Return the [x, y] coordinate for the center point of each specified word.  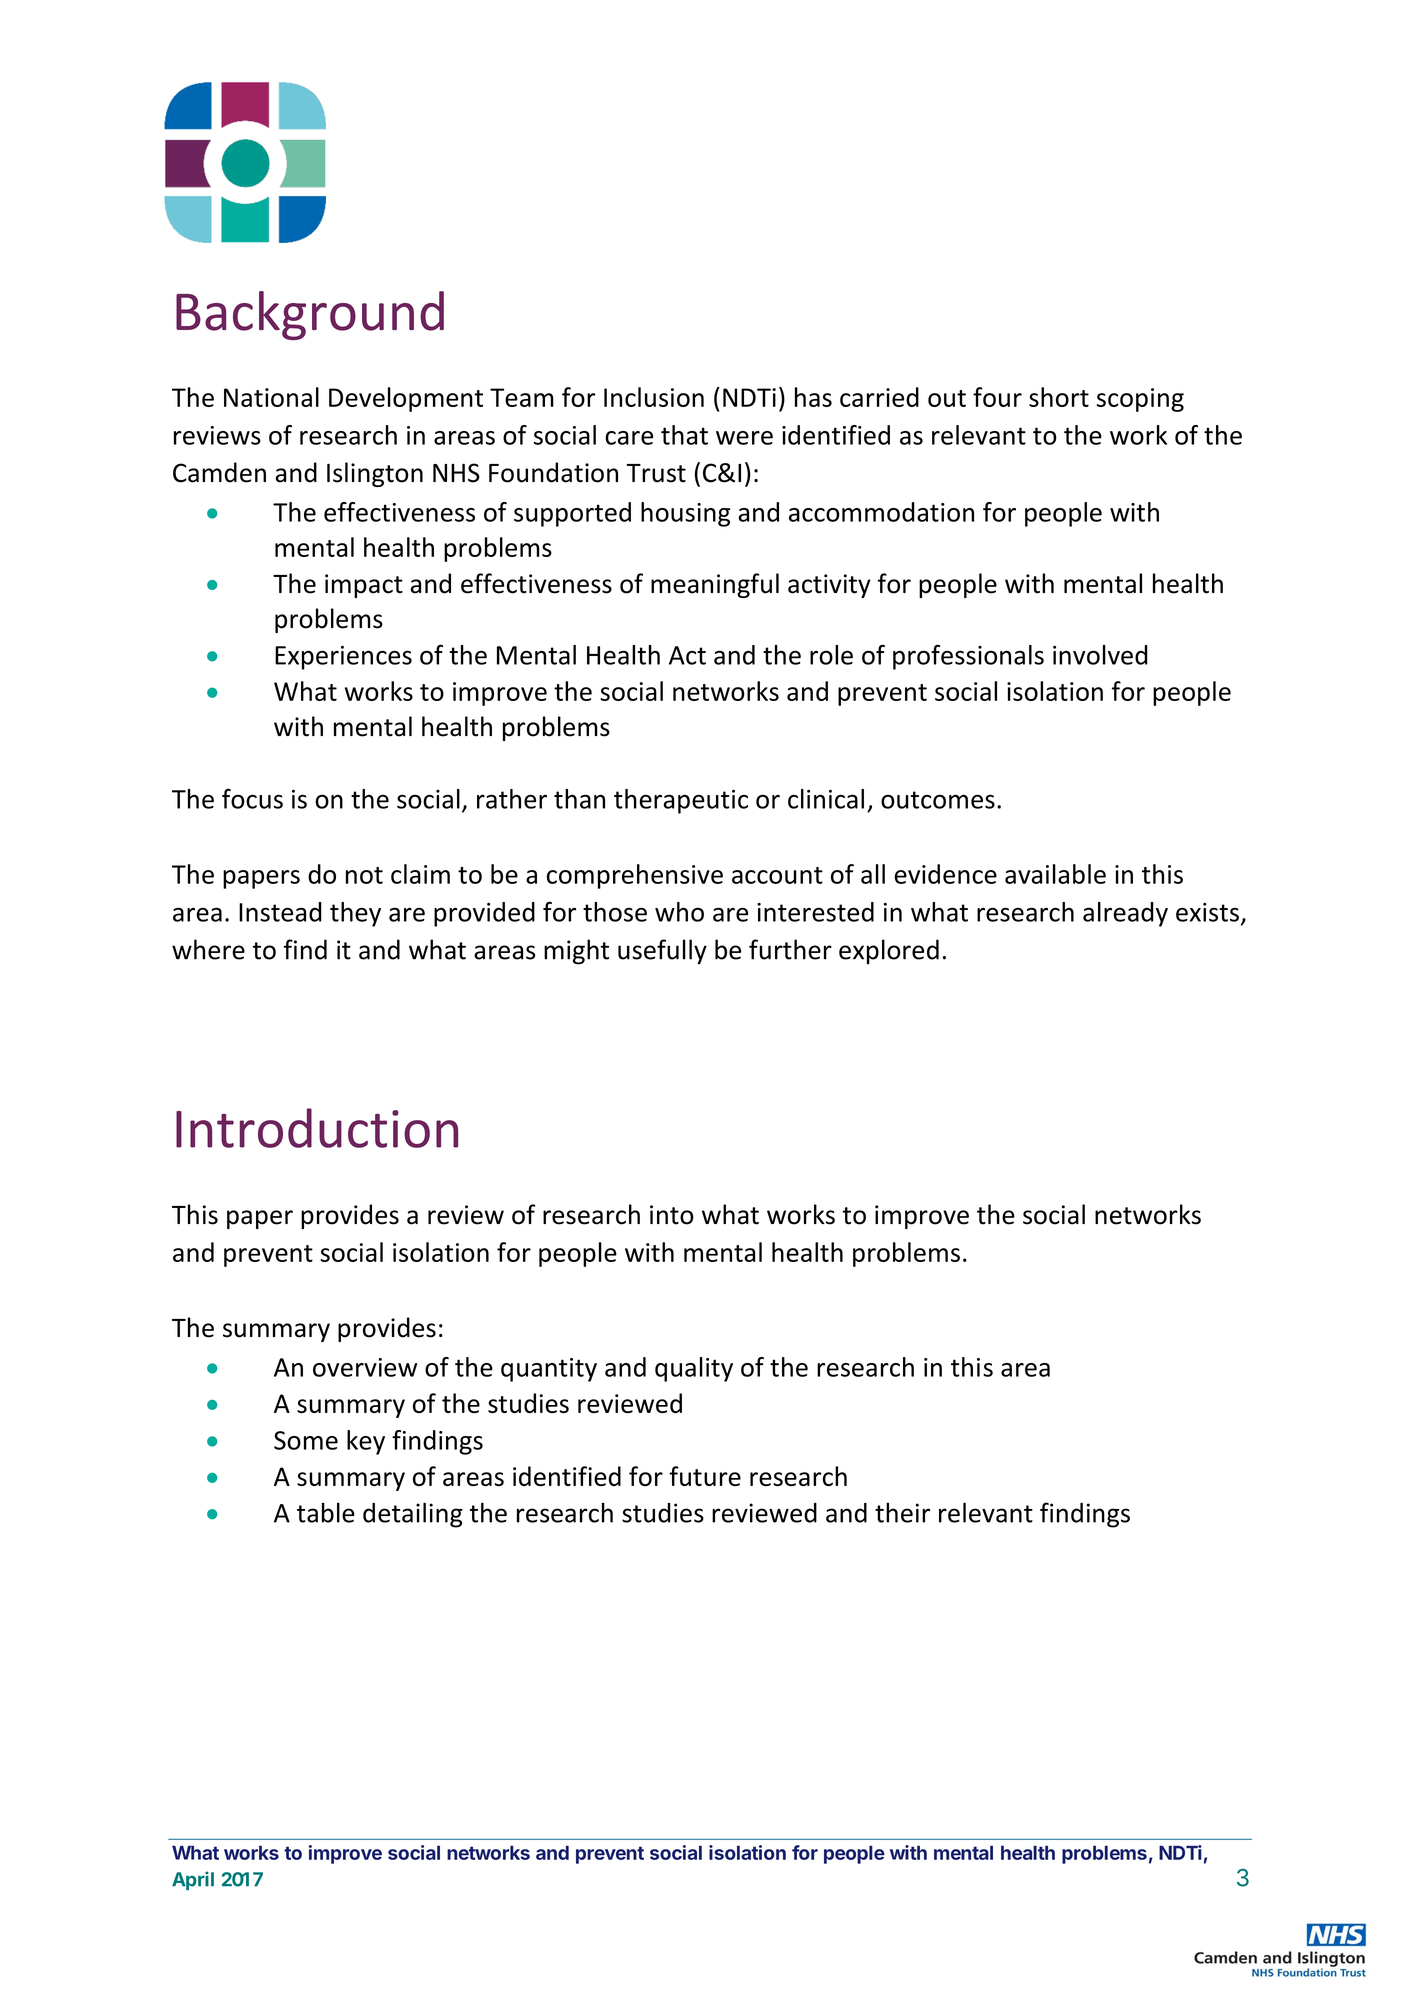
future [705, 1476]
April [193, 1880]
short [1059, 397]
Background [310, 315]
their [902, 1512]
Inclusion [654, 397]
